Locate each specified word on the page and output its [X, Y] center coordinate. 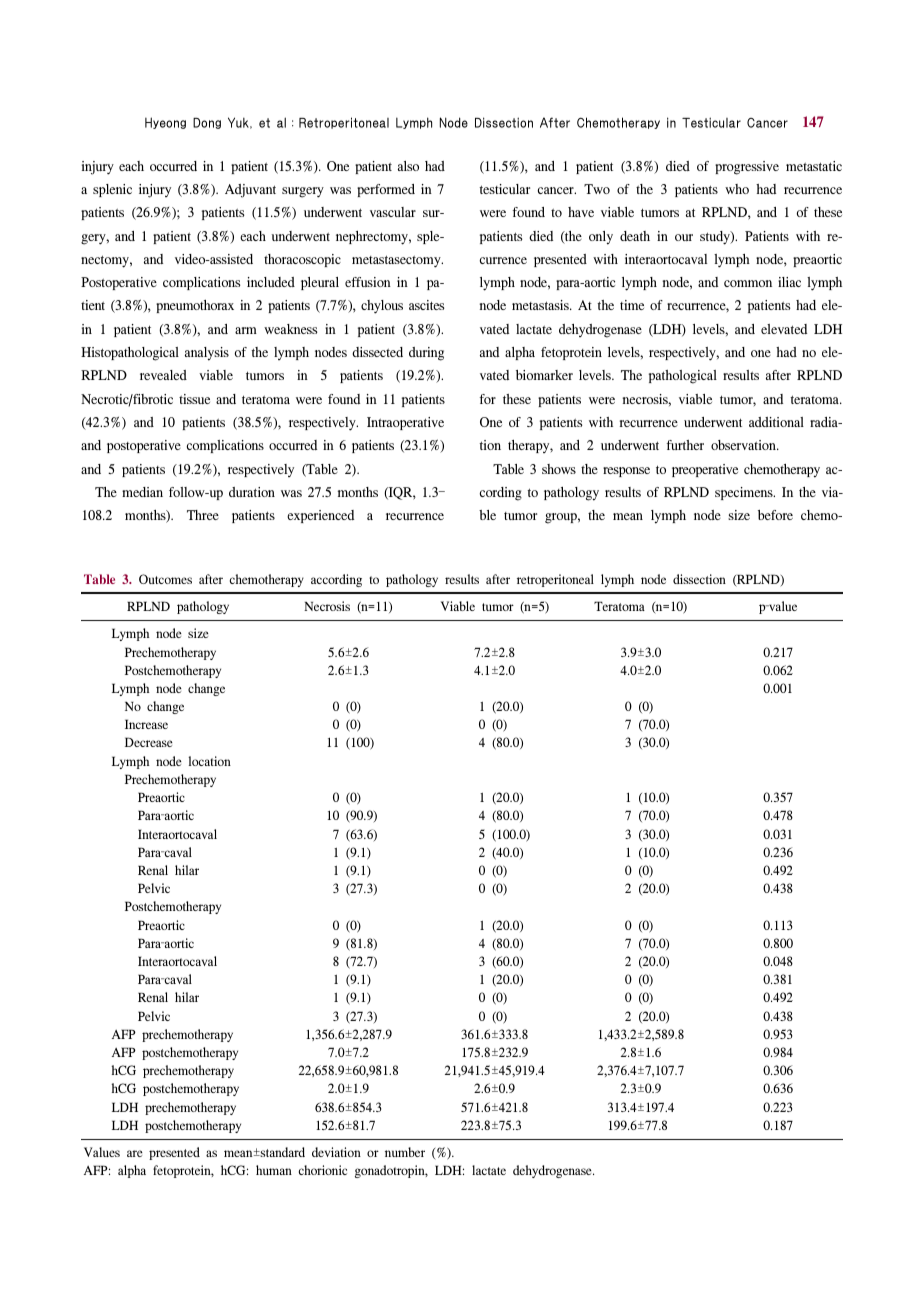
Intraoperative [405, 423]
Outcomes [165, 579]
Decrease [149, 742]
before [775, 515]
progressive [747, 168]
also [408, 166]
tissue [194, 399]
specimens [745, 493]
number [405, 1152]
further [685, 445]
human [274, 1170]
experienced [320, 516]
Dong [207, 123]
